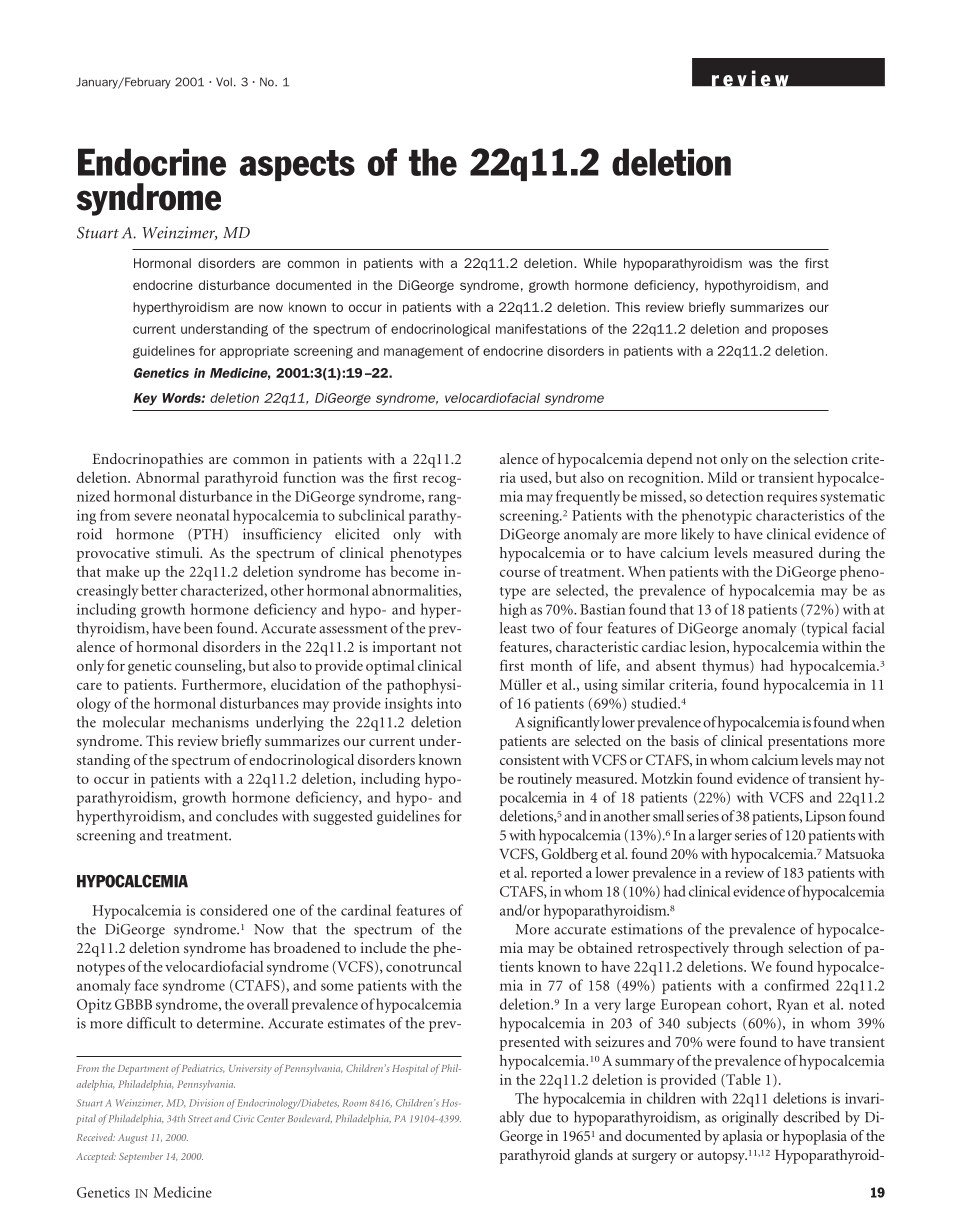 This screenshot has height=1232, width=959. I want to click on Mild, so click(722, 477).
